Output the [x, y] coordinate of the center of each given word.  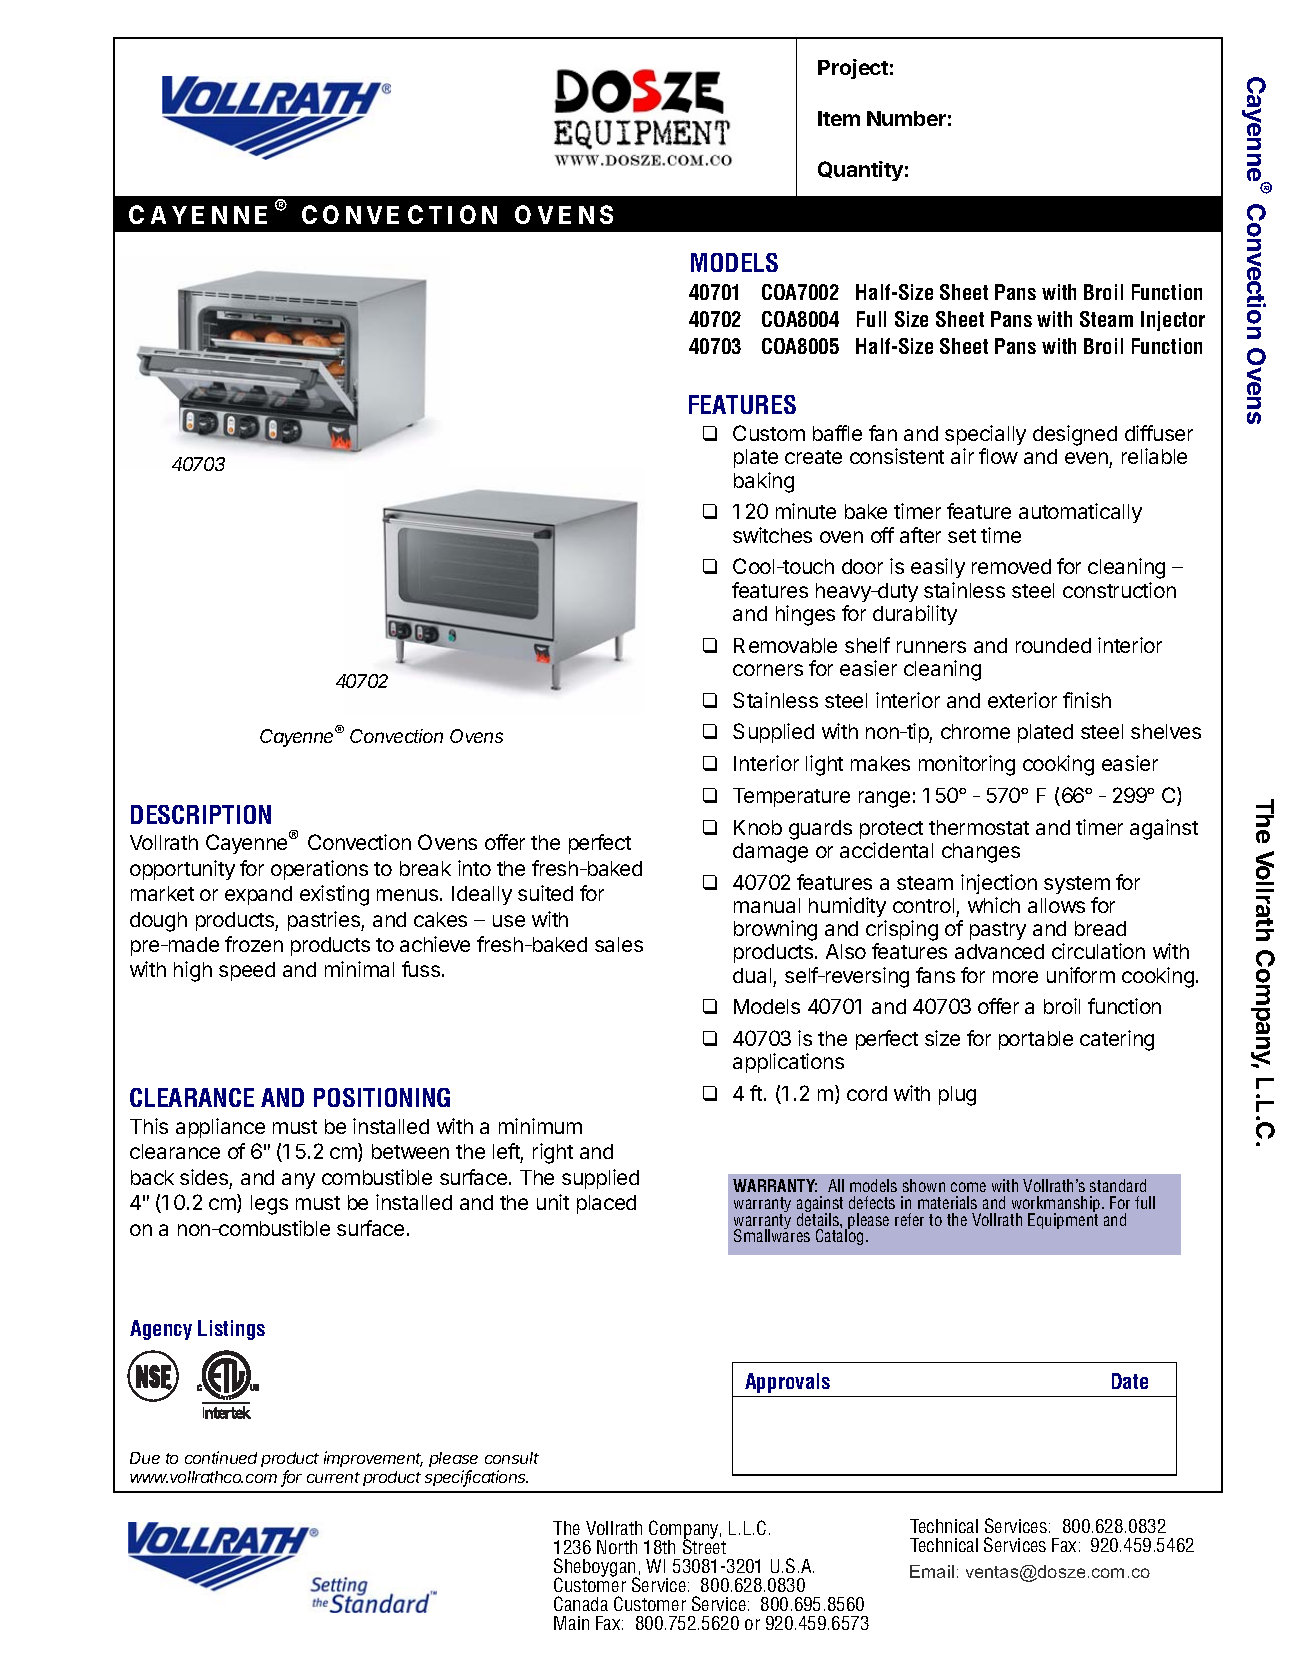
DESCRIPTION [201, 814]
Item [839, 118]
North [617, 1547]
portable [1036, 1040]
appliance [220, 1128]
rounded [1053, 645]
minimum [540, 1126]
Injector [1173, 321]
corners [768, 670]
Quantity [860, 171]
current [333, 1477]
